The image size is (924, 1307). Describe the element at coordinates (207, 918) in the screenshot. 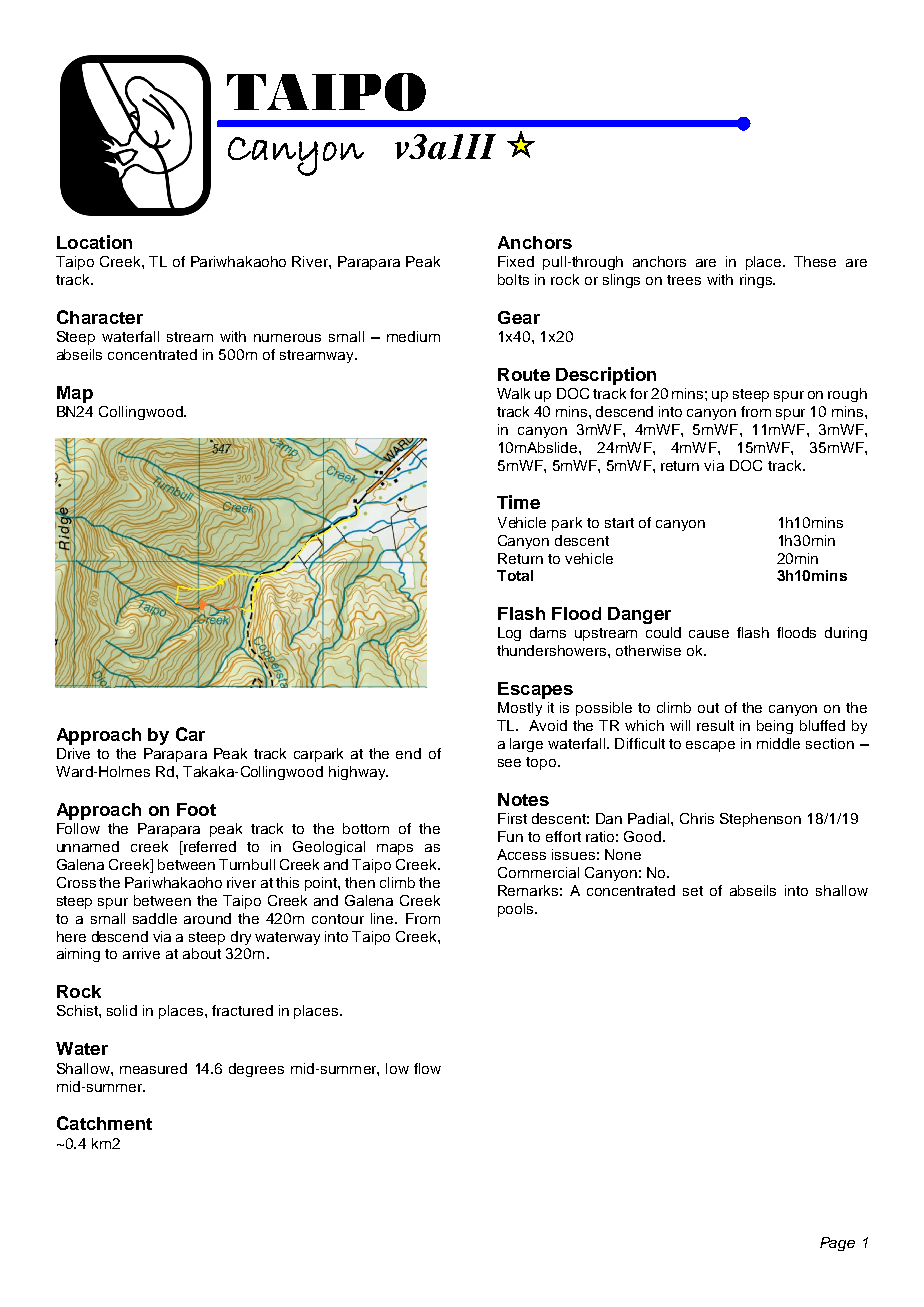

I see `around` at that location.
